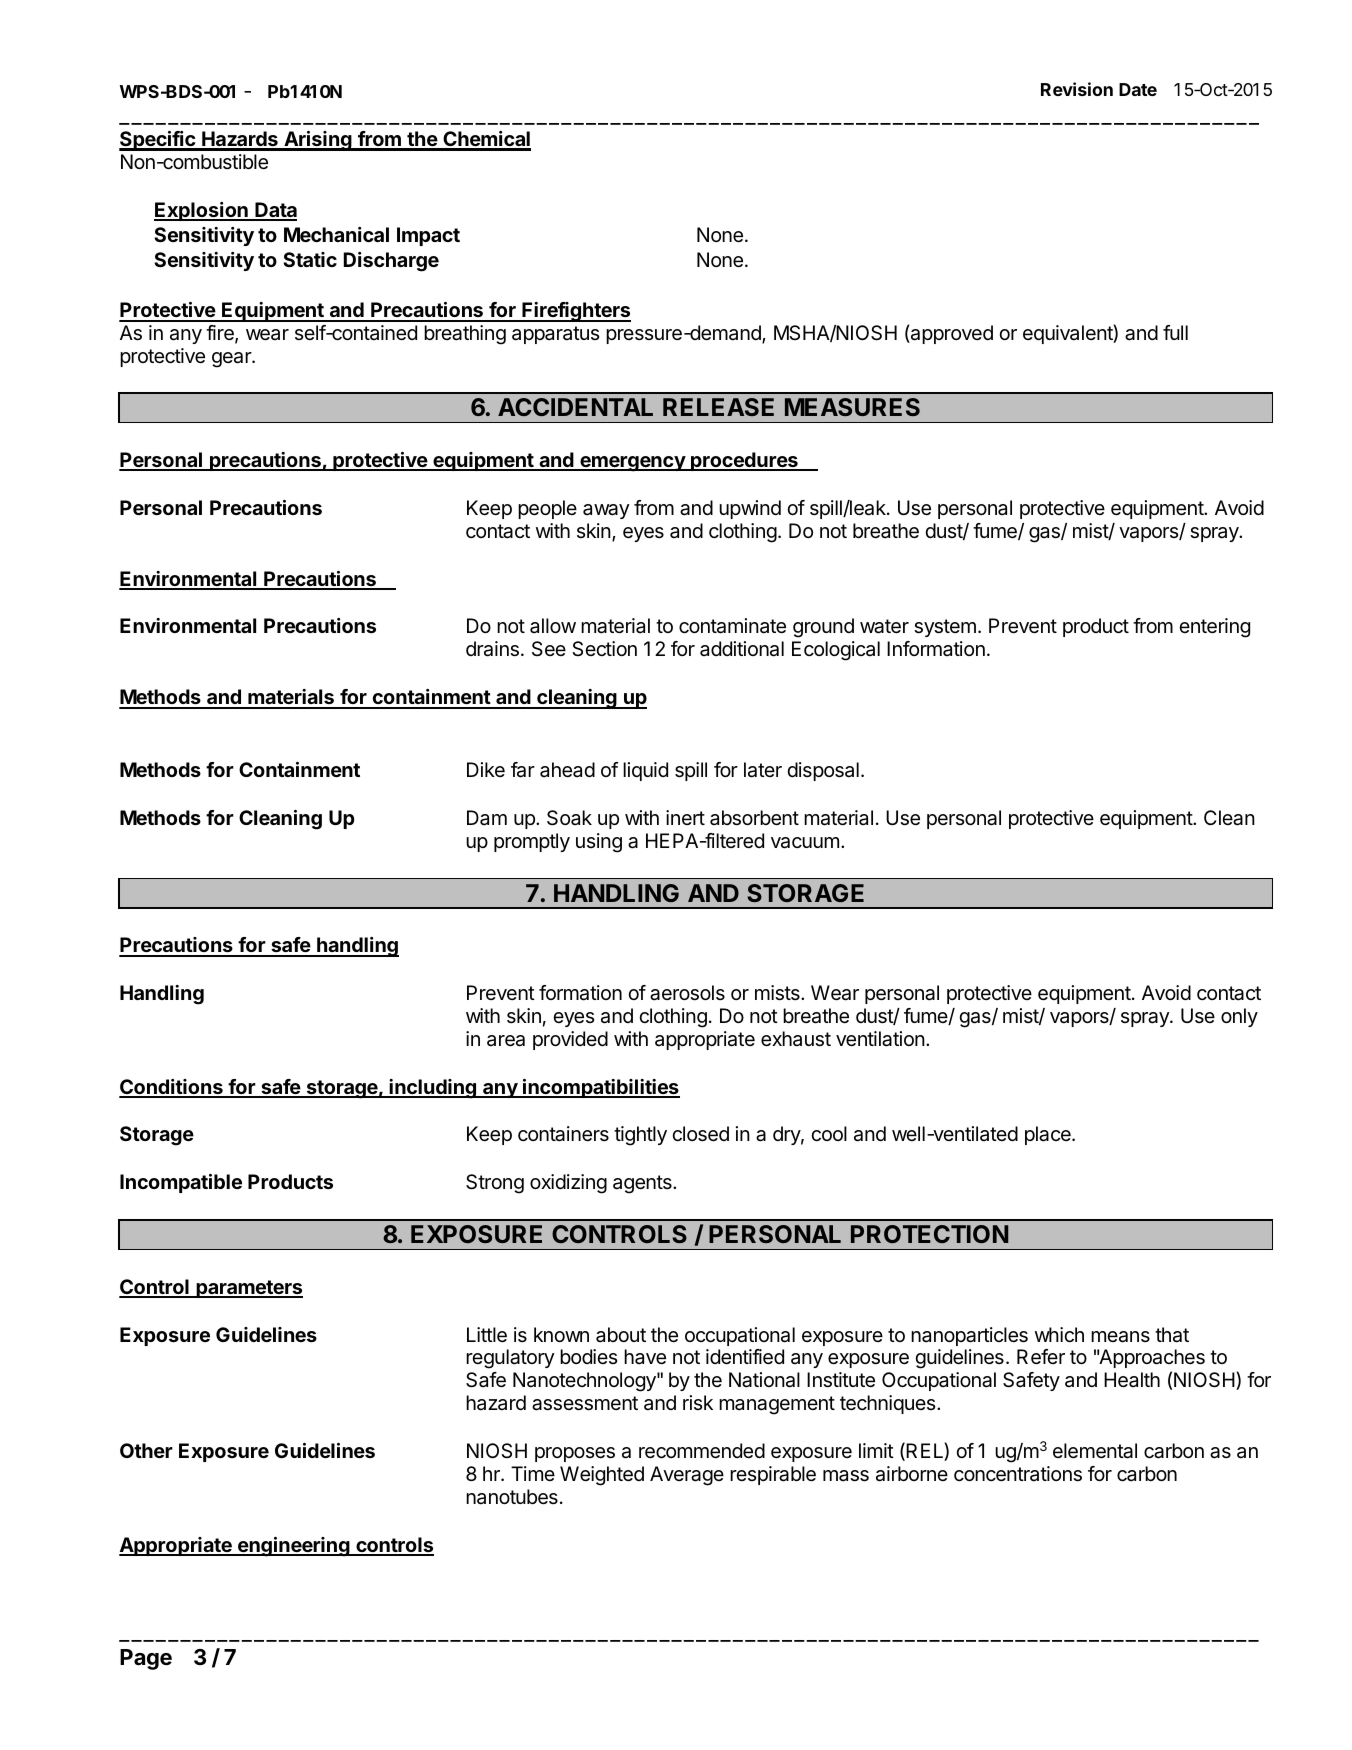  Describe the element at coordinates (1138, 89) in the screenshot. I see `Date` at that location.
